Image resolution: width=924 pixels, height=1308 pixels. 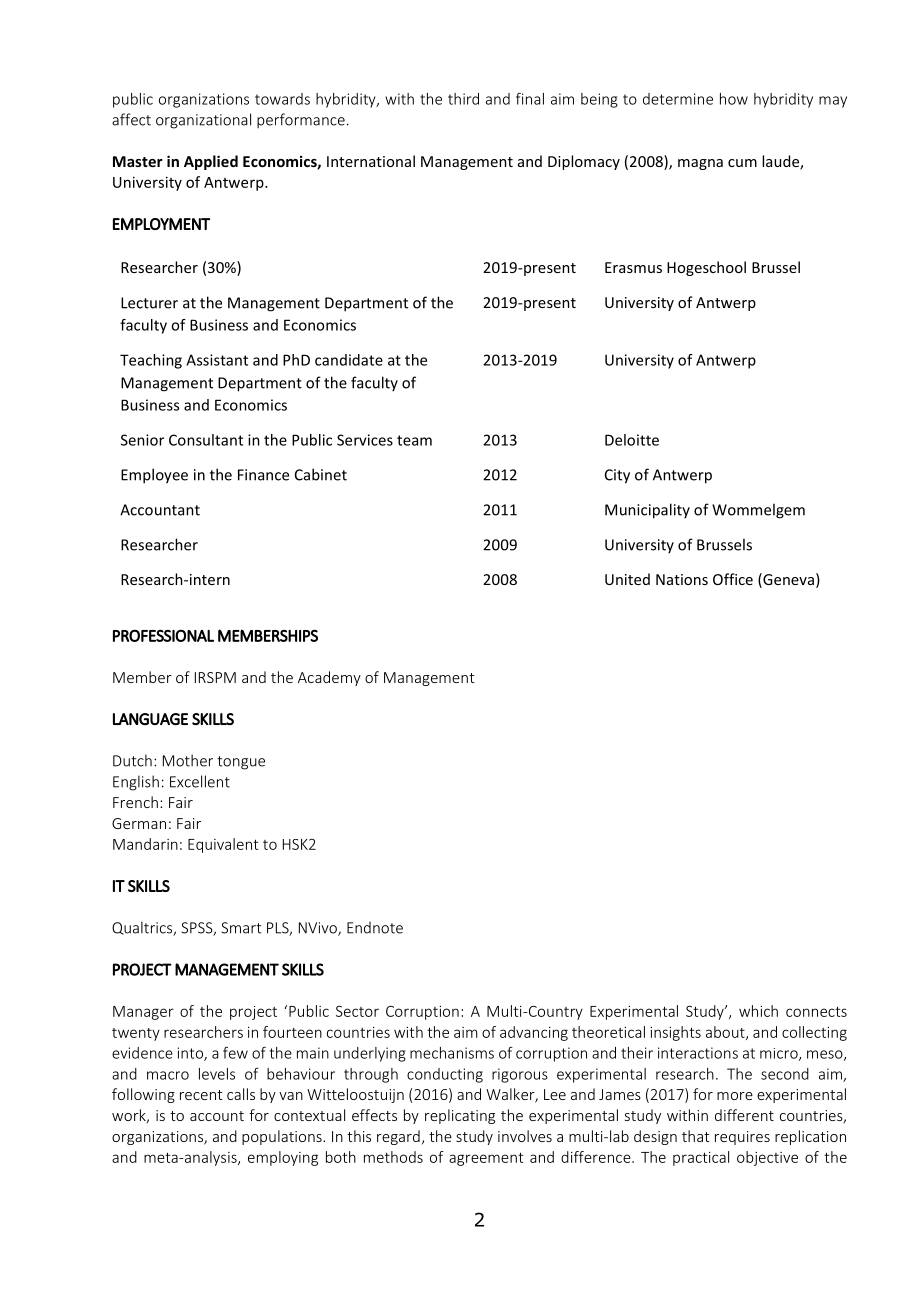 I want to click on requires, so click(x=742, y=1138).
